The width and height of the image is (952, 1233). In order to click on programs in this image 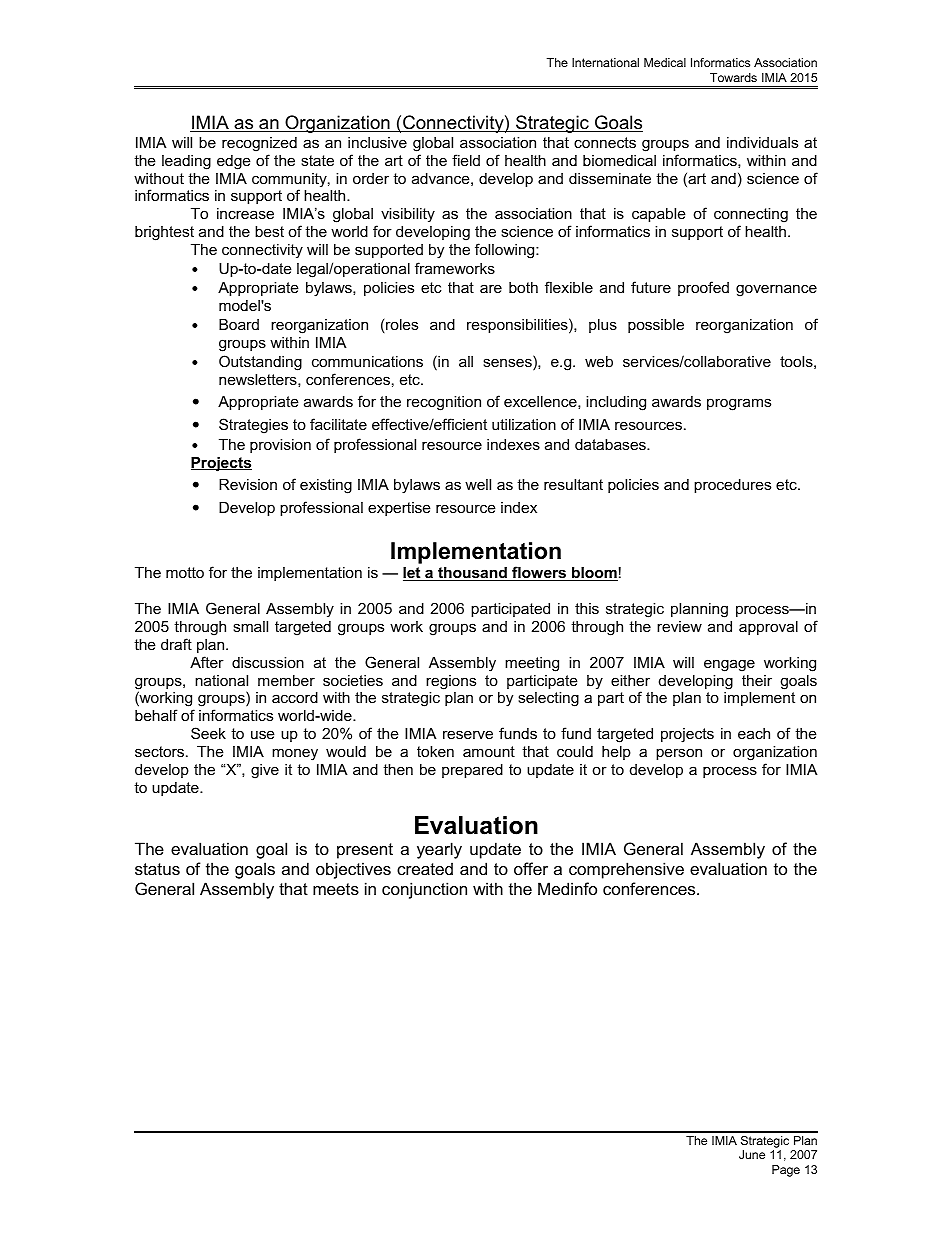, I will do `click(739, 404)`.
